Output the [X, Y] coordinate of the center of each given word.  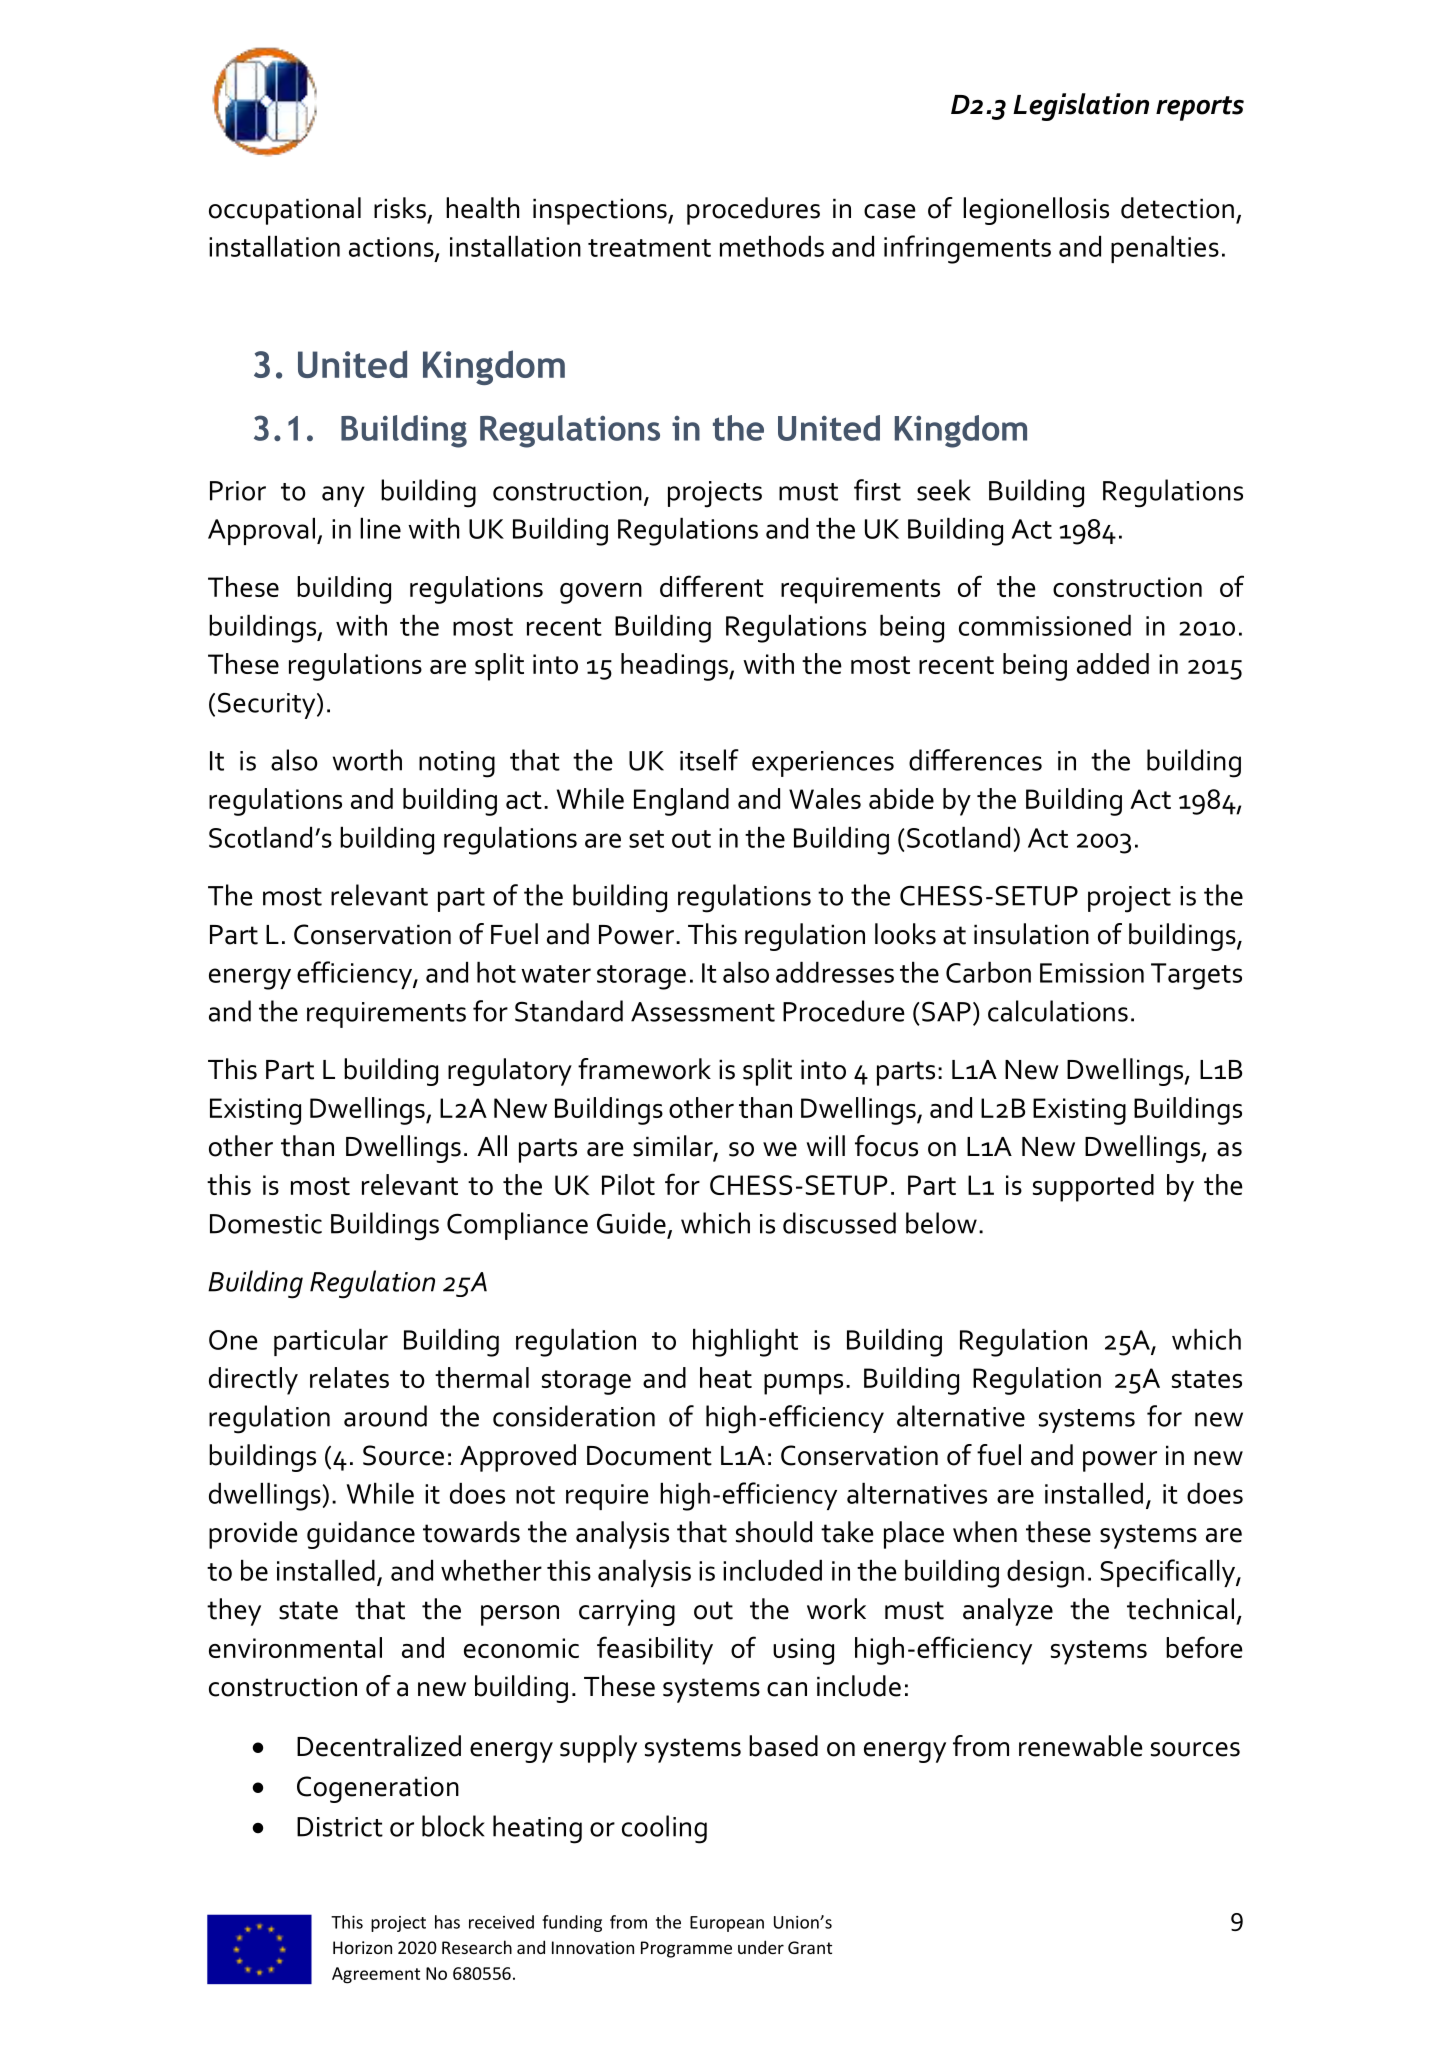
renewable [1081, 1746]
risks [400, 208]
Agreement [376, 1975]
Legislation [1081, 107]
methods [772, 246]
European [727, 1924]
